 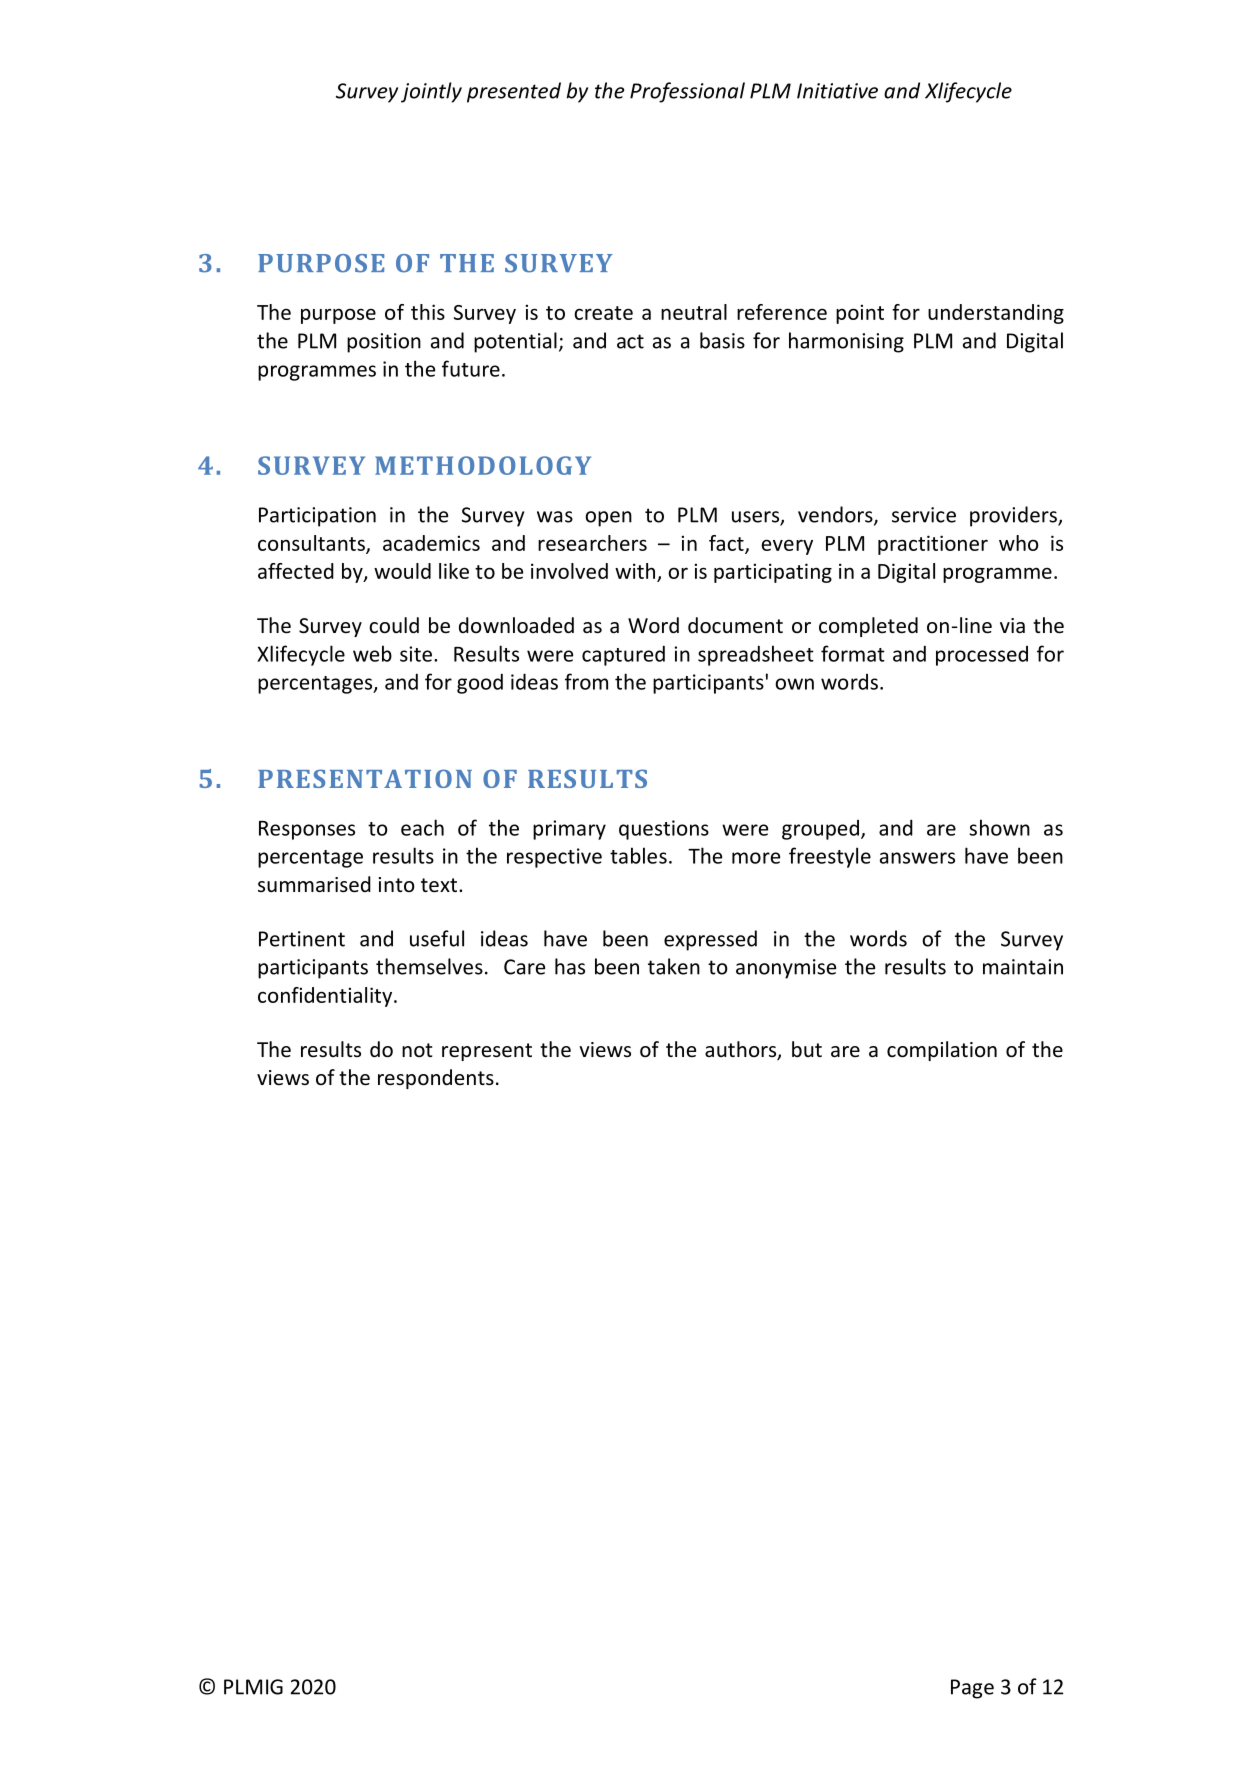 I want to click on Professional, so click(x=687, y=92).
